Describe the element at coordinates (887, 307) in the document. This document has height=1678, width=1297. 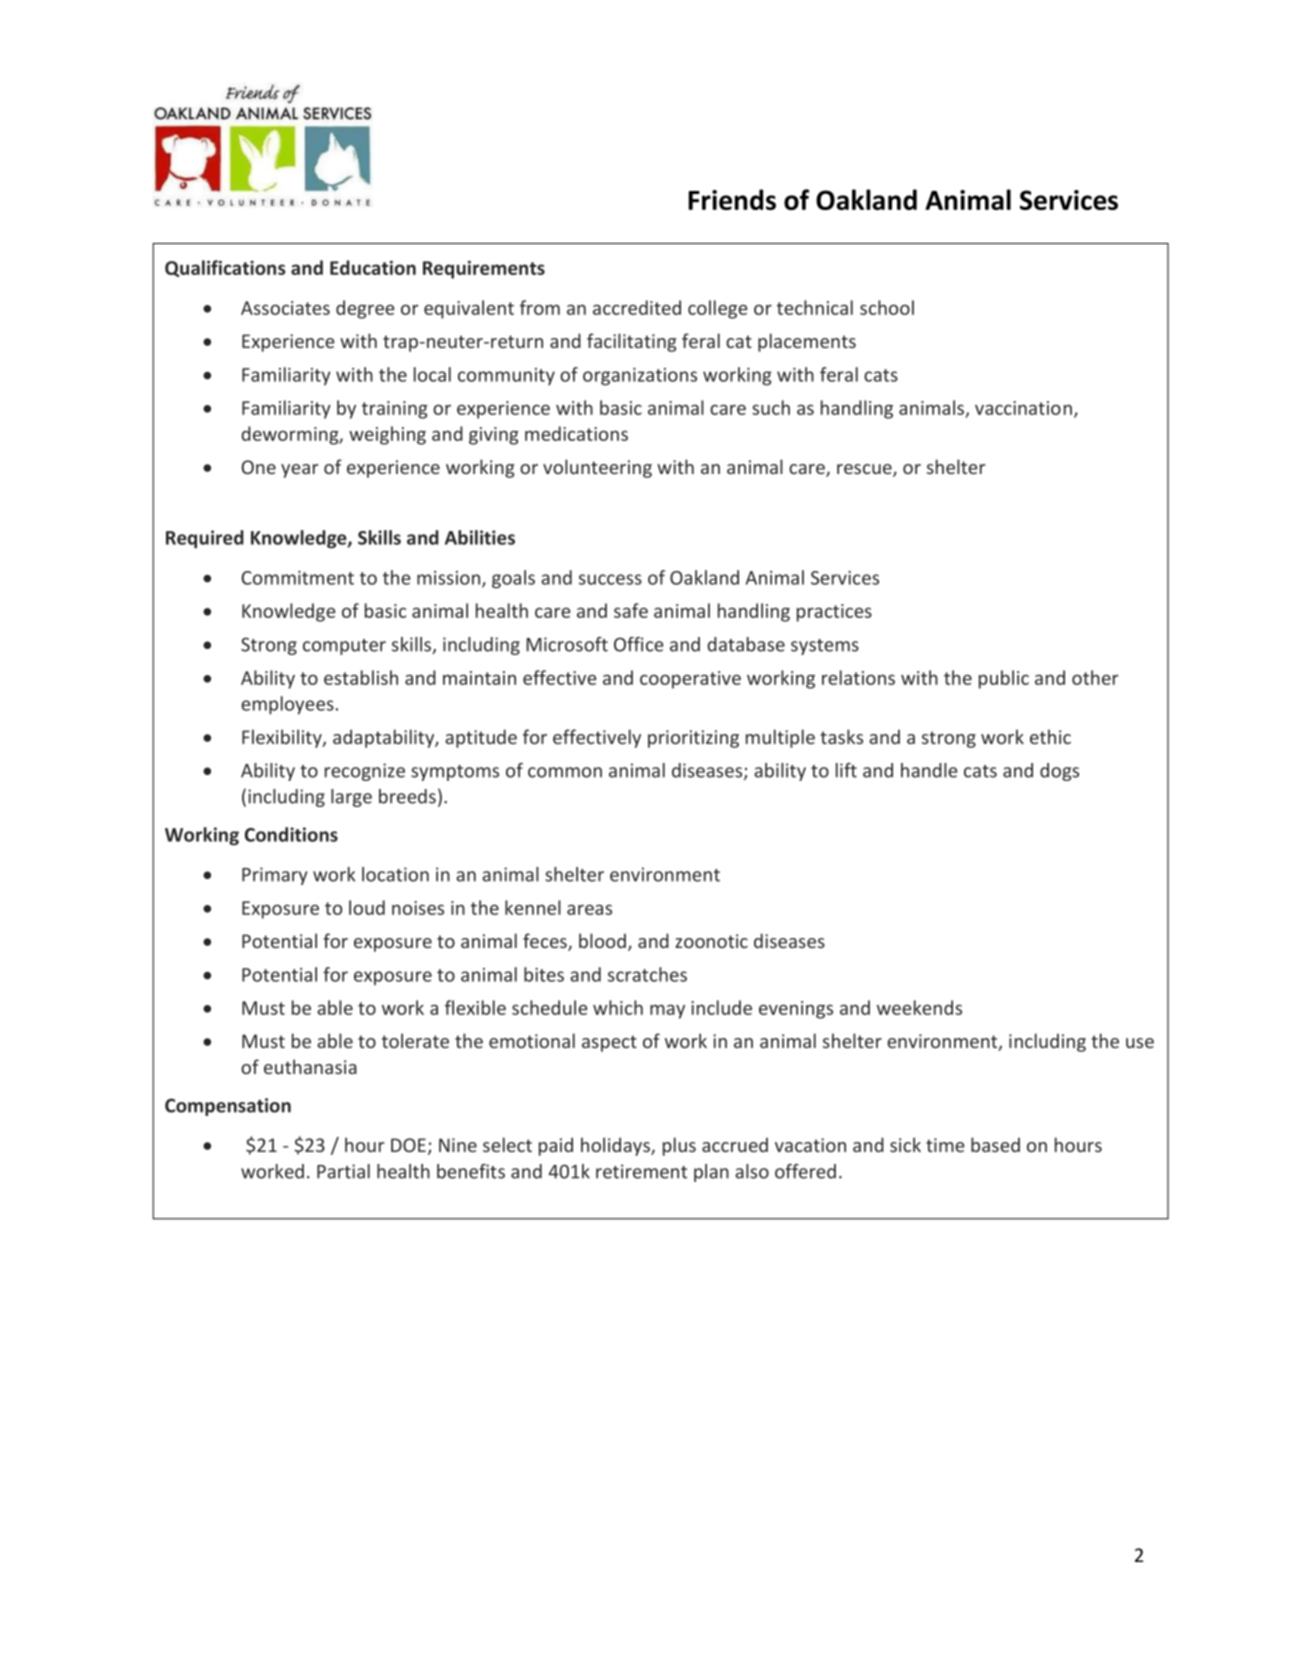
I see `school` at that location.
